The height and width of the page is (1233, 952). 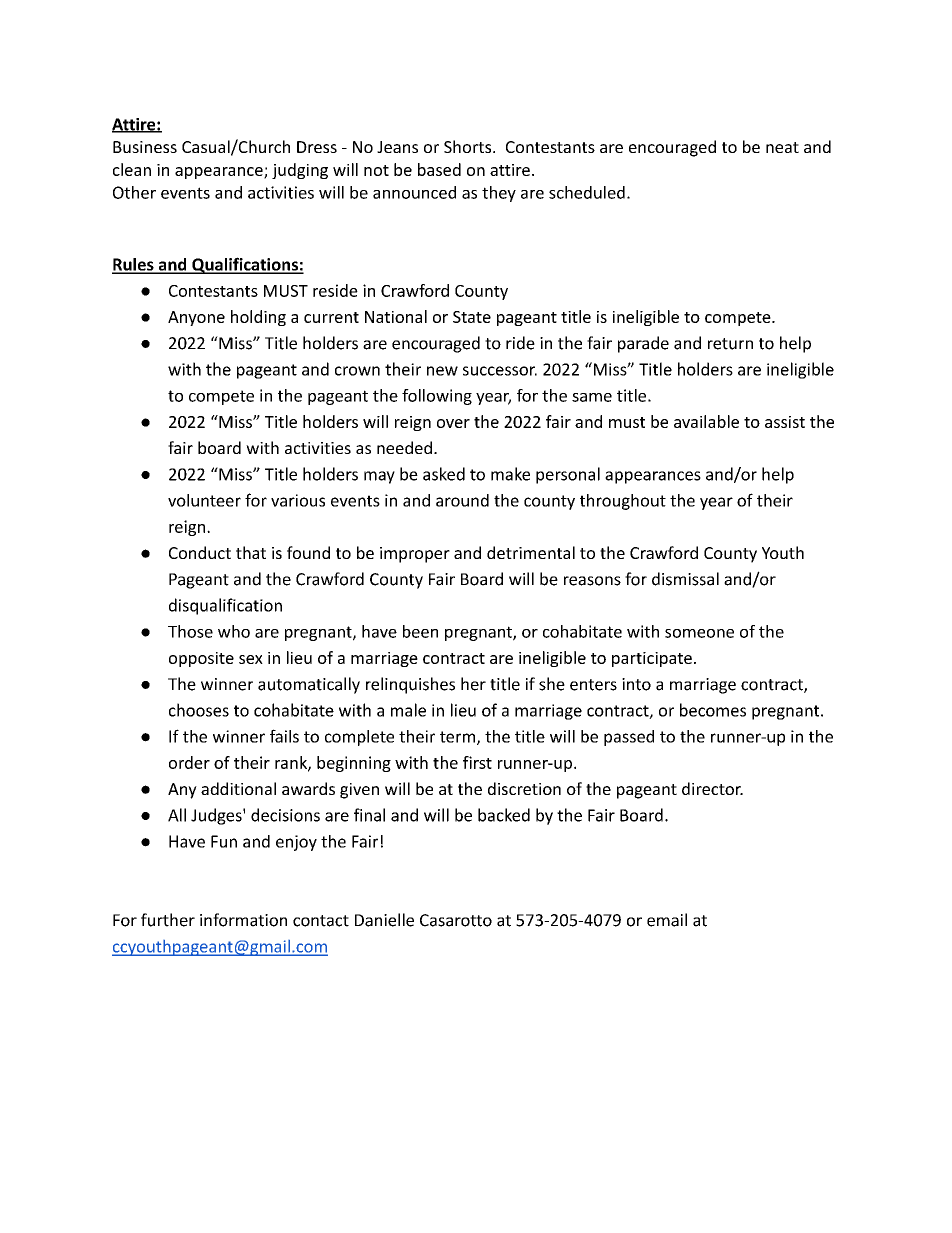 I want to click on information, so click(x=243, y=920).
